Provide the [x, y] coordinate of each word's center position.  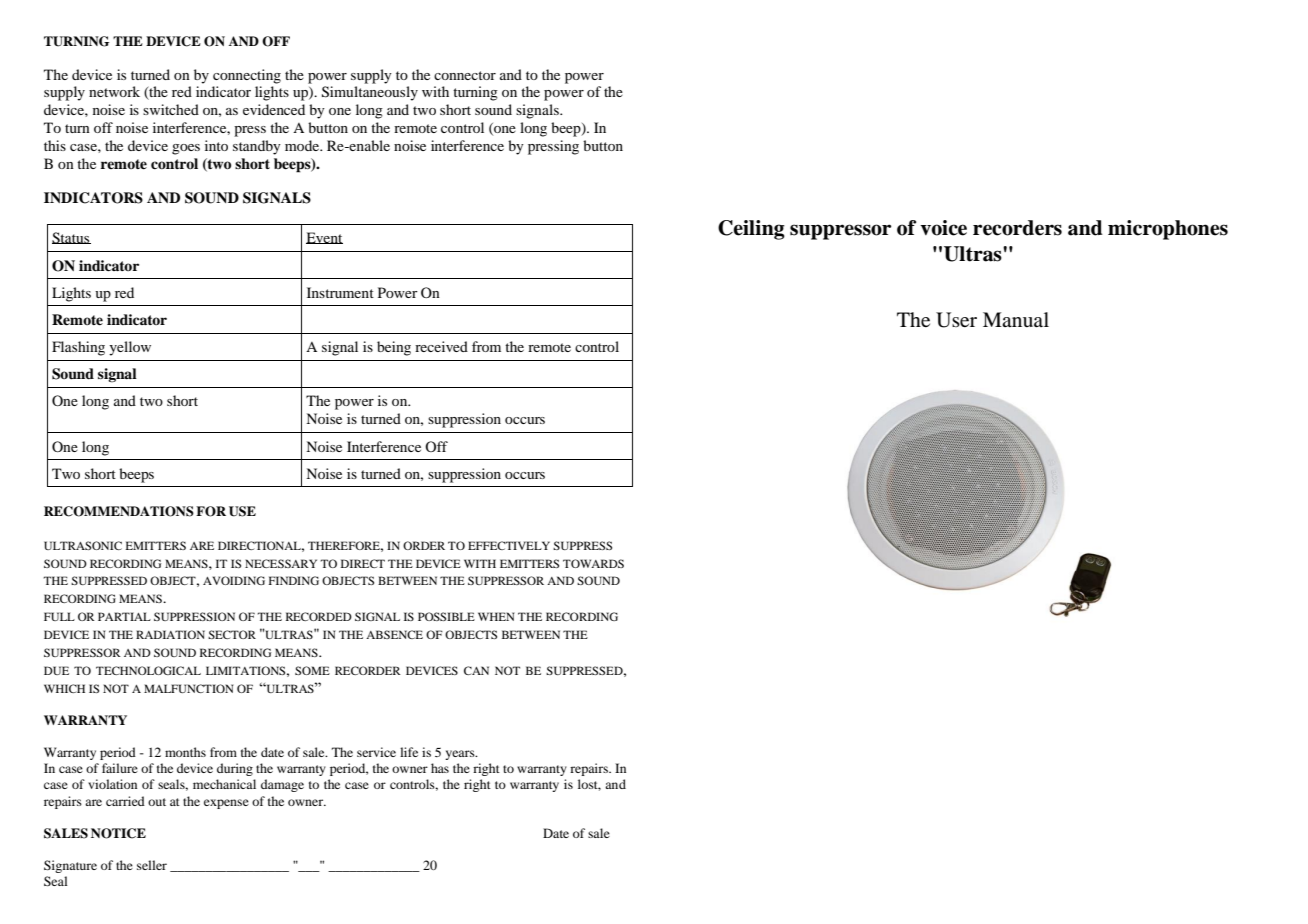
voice [943, 228]
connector [465, 75]
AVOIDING [234, 580]
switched [171, 109]
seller [152, 865]
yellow [130, 348]
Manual [1016, 319]
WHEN [496, 616]
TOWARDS [593, 563]
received [441, 346]
